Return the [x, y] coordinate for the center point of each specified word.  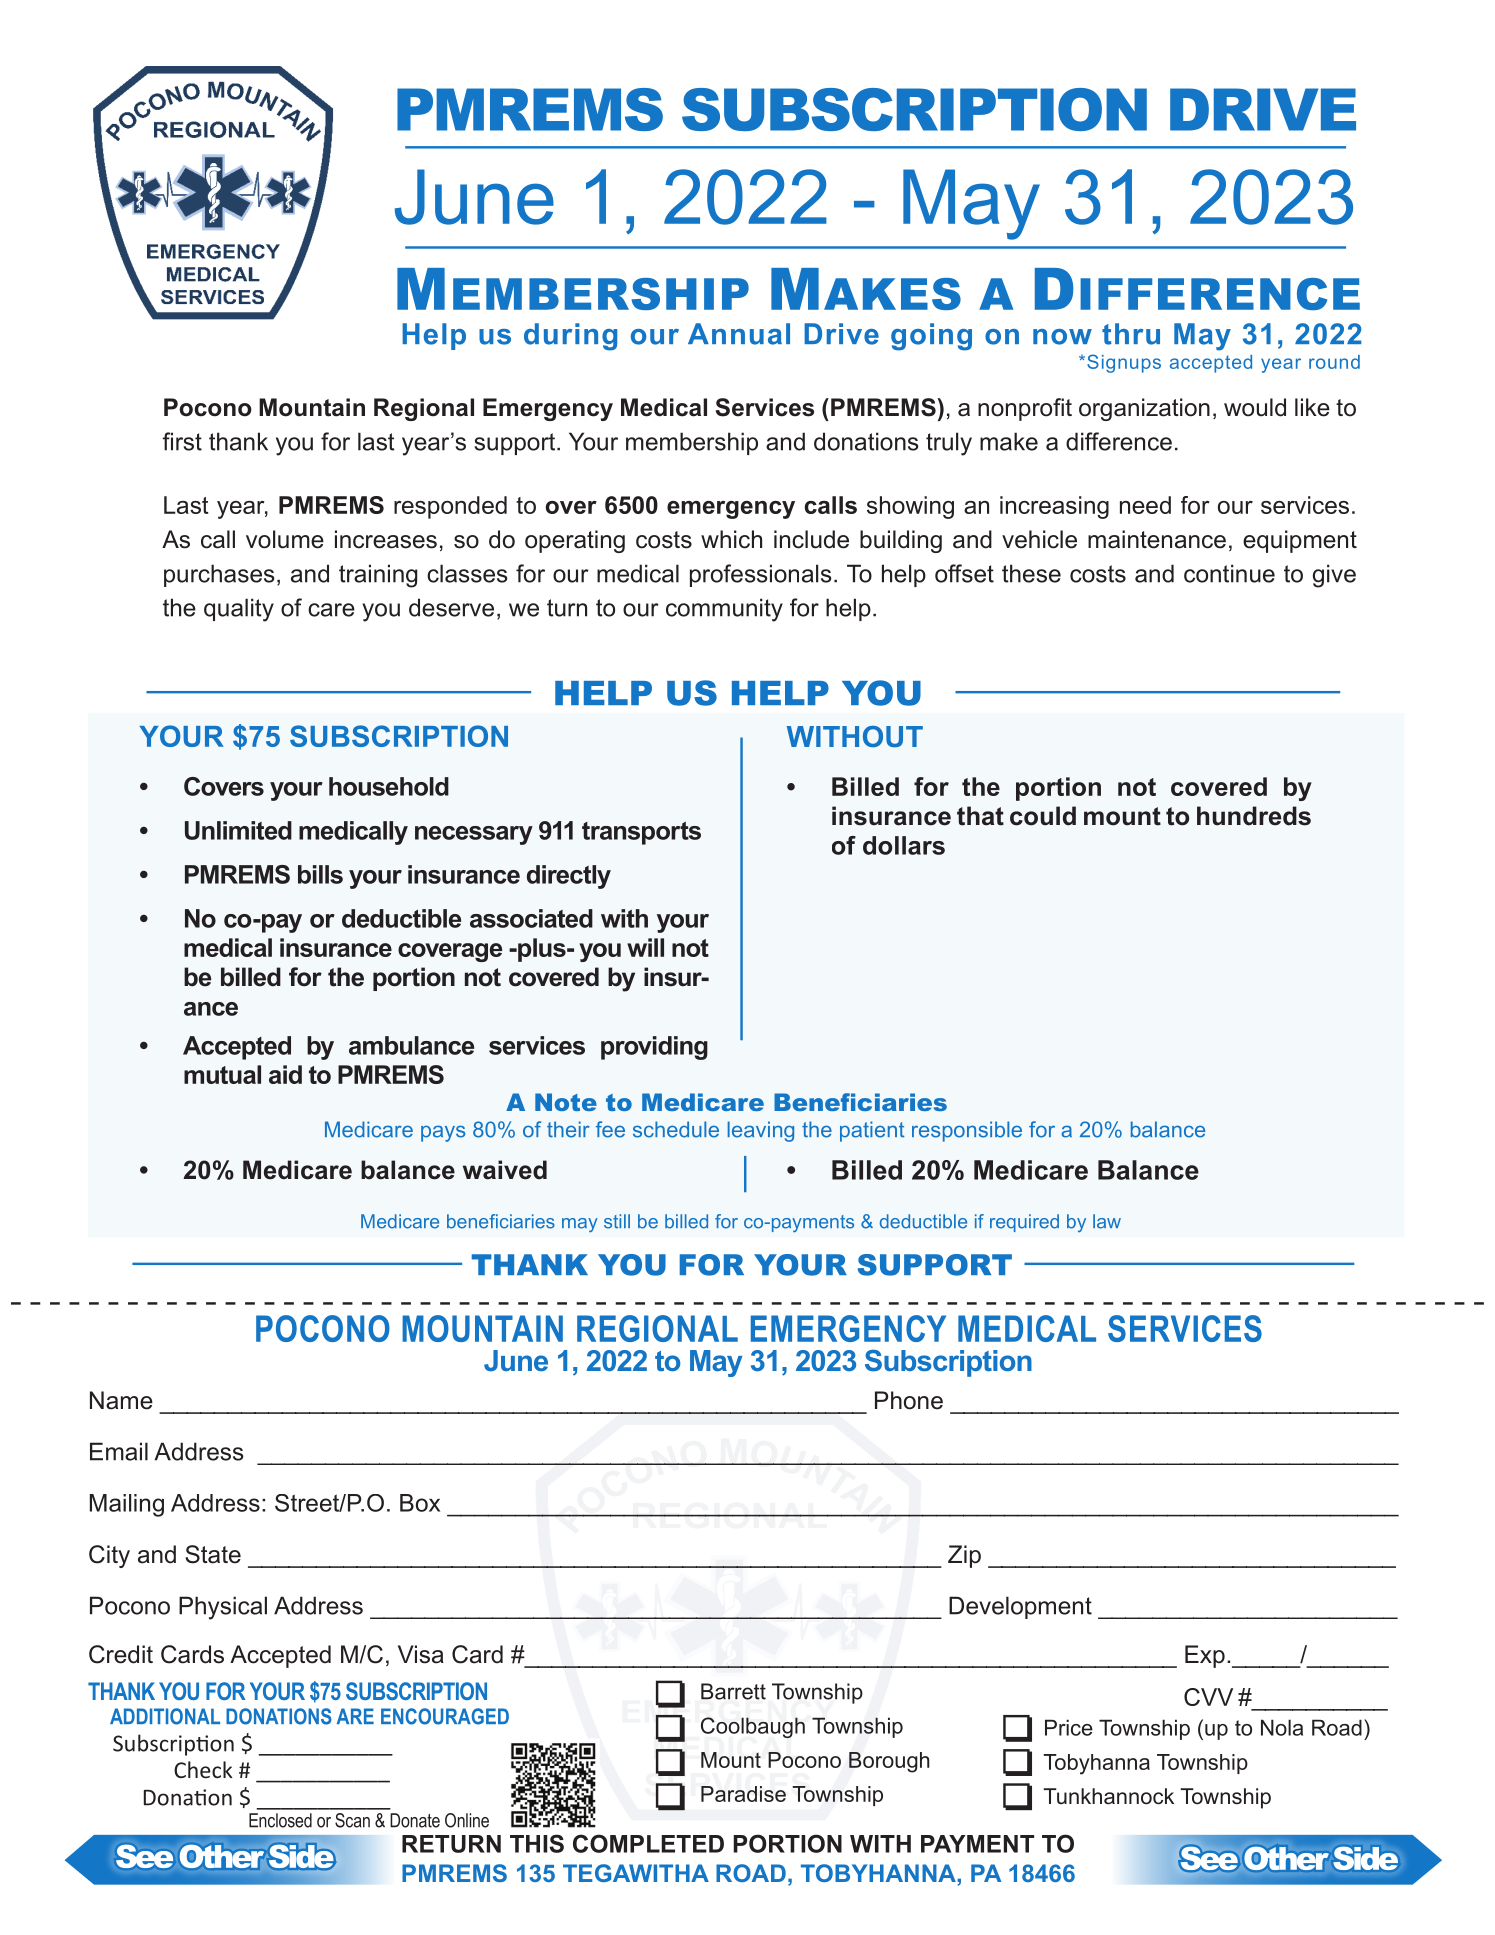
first [182, 441]
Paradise [743, 1794]
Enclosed [280, 1820]
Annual [739, 334]
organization [1144, 409]
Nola [1282, 1727]
